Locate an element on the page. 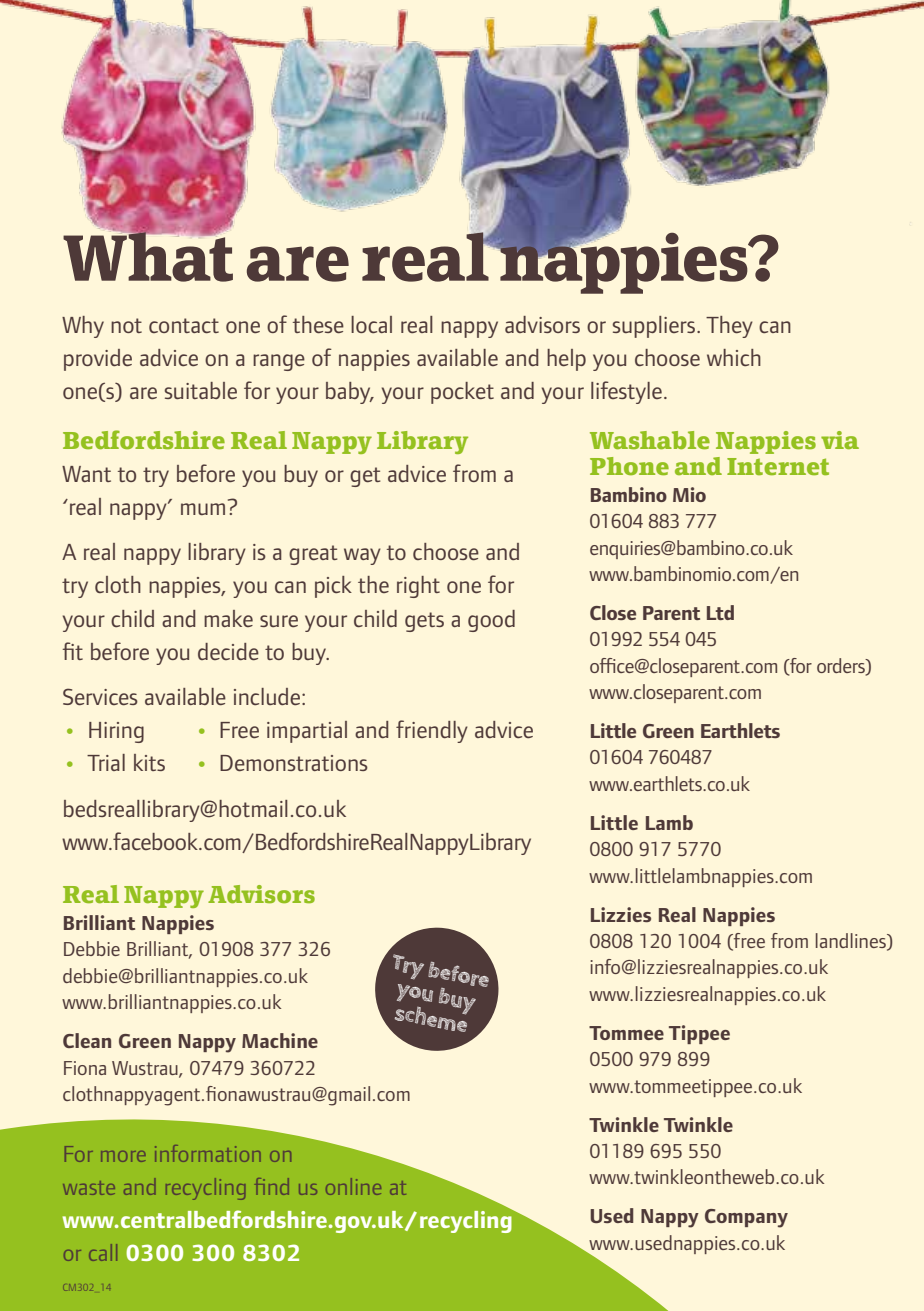 The width and height of the image is (924, 1311). online is located at coordinates (353, 1186).
